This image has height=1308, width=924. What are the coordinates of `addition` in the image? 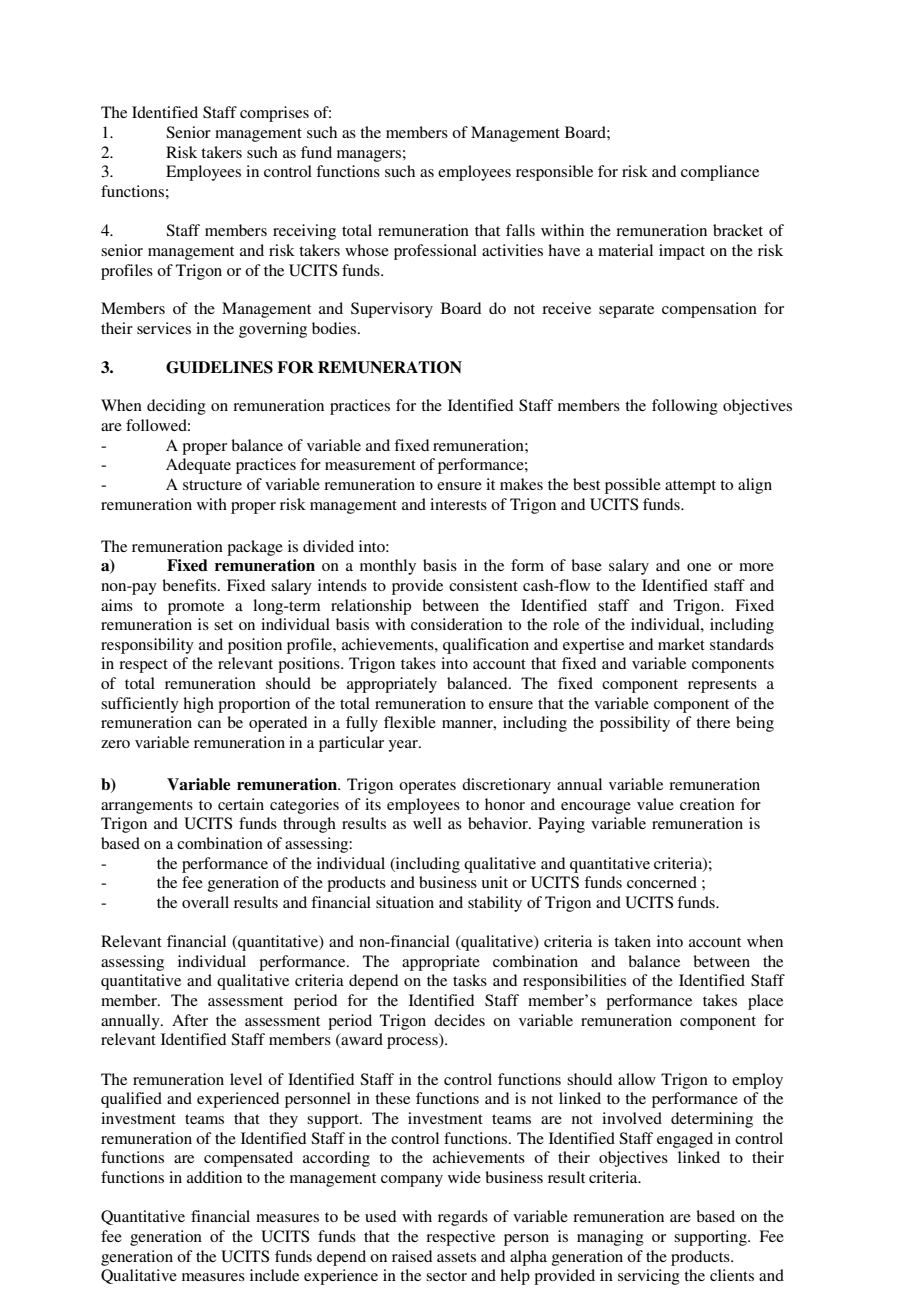 It's located at (214, 1177).
